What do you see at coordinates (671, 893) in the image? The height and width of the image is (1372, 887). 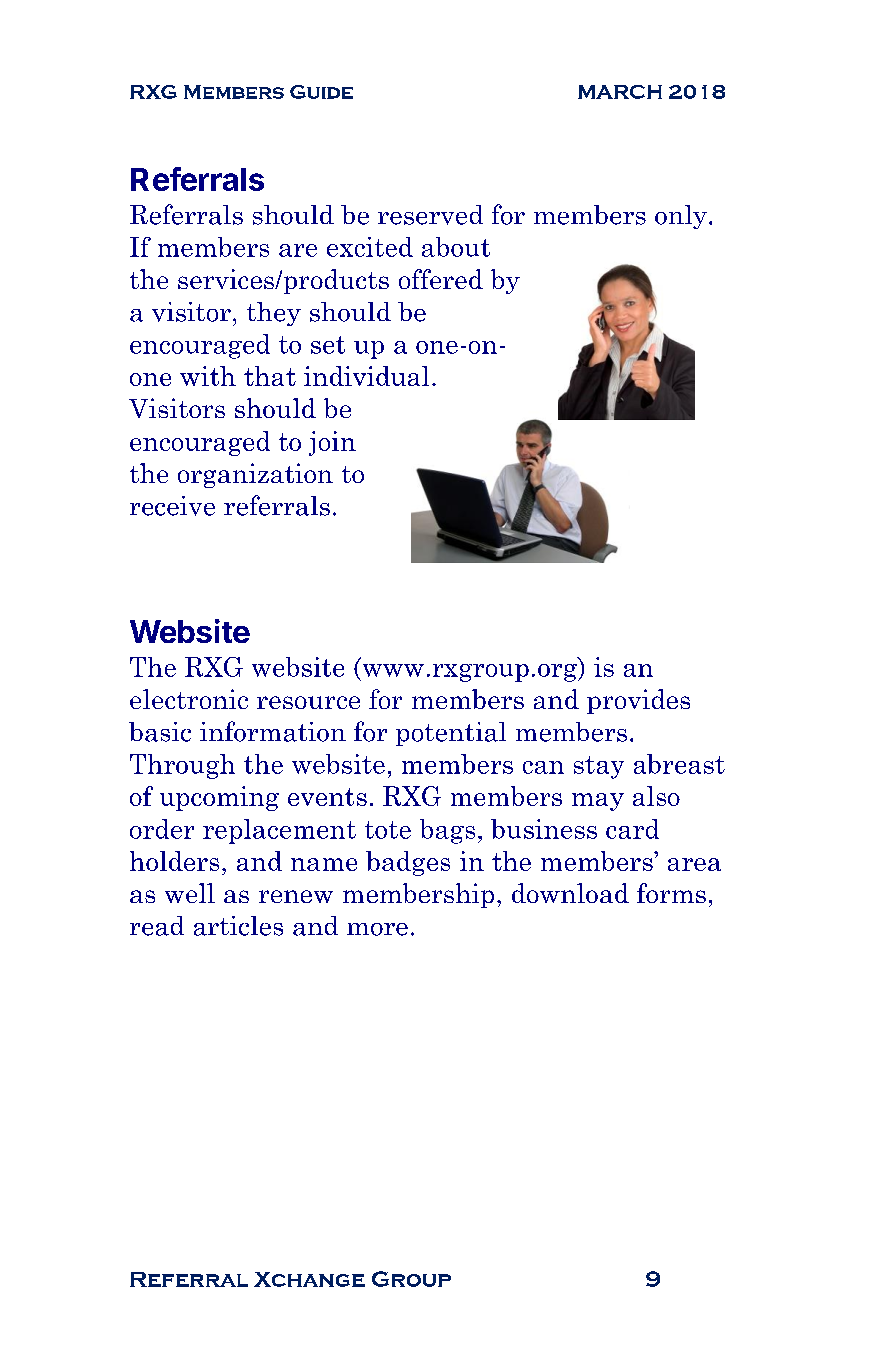 I see `forms` at bounding box center [671, 893].
